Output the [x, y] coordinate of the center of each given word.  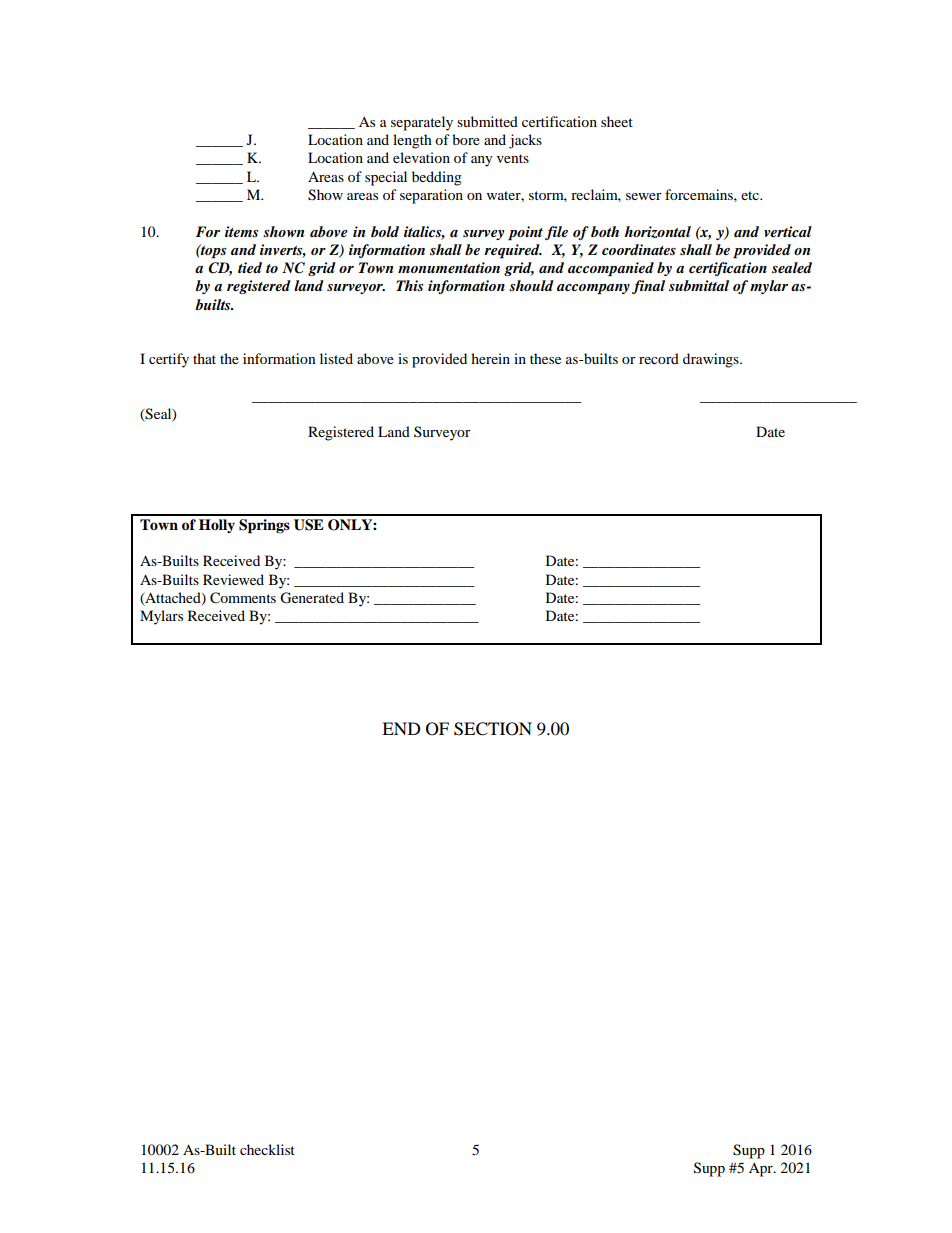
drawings [712, 360]
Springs [264, 526]
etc [751, 195]
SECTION [493, 729]
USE [309, 525]
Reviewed [233, 579]
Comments [243, 598]
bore [466, 139]
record [659, 358]
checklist [267, 1149]
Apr [762, 1170]
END [401, 728]
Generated [312, 598]
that [204, 358]
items [241, 231]
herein [490, 358]
